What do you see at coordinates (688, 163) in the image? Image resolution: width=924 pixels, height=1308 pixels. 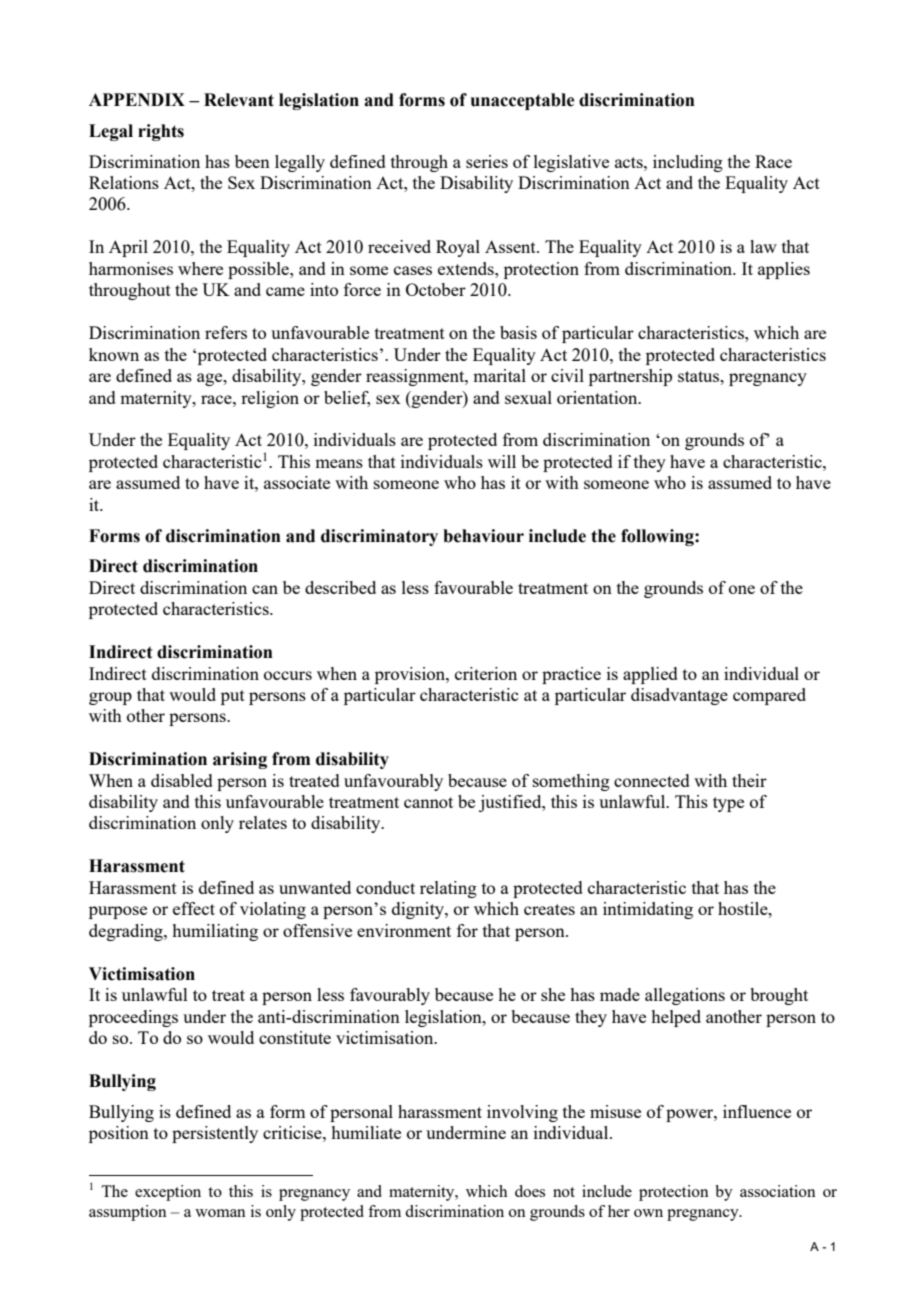 I see `including` at bounding box center [688, 163].
